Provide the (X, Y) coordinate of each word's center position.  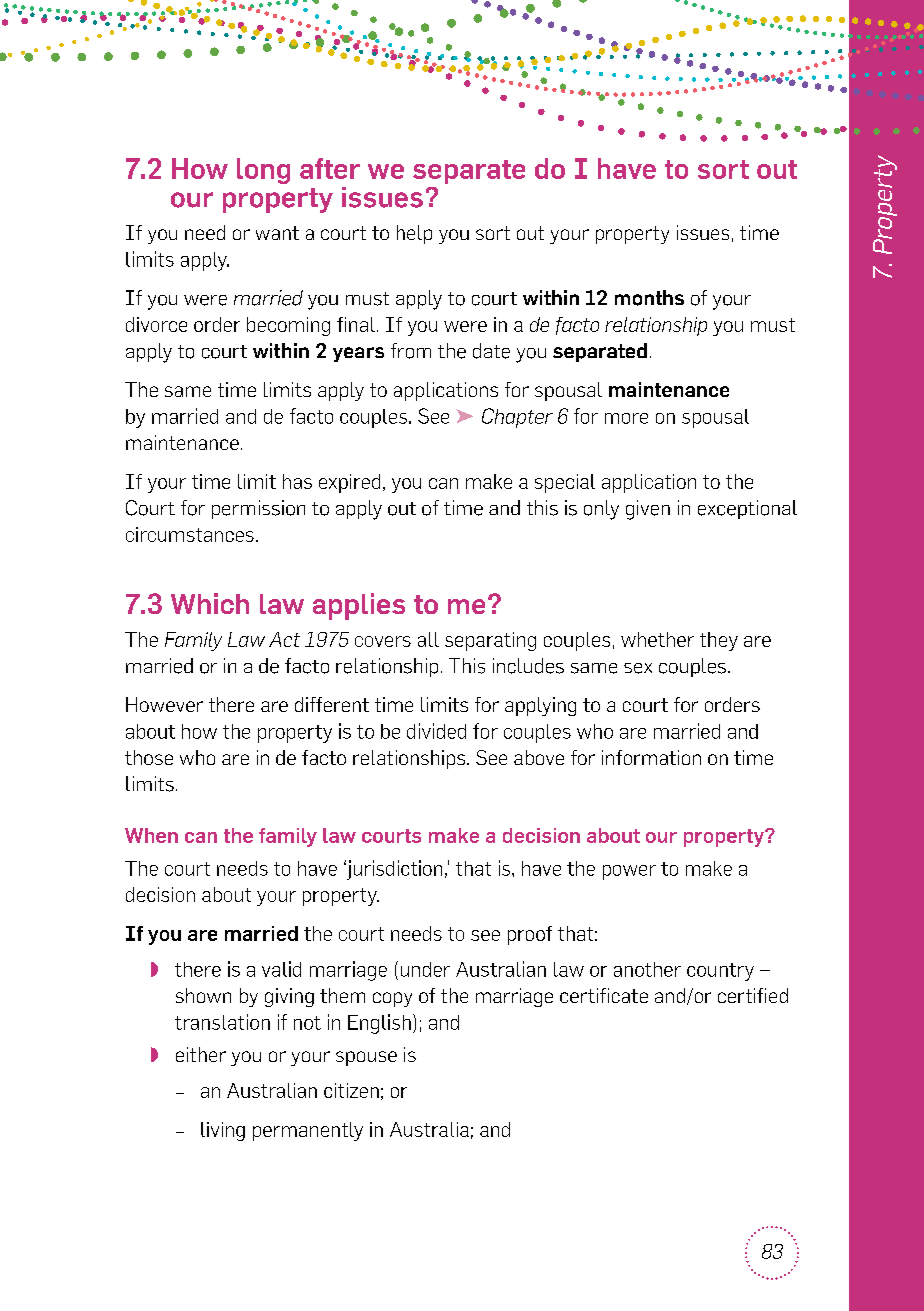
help (414, 234)
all (428, 639)
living (223, 1131)
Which (210, 603)
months (649, 298)
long (263, 171)
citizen (351, 1090)
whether (657, 639)
